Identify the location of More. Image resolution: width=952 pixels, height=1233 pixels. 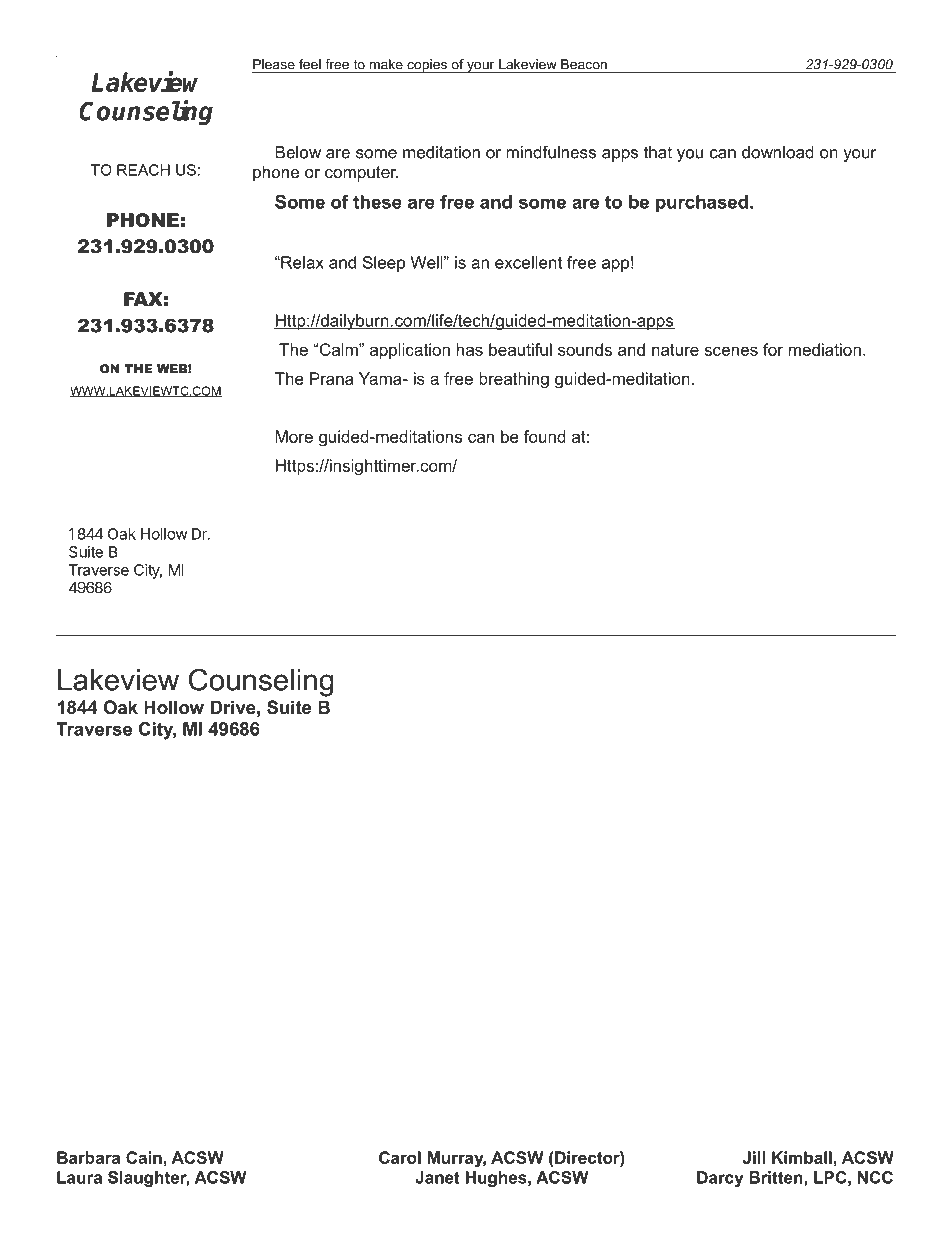
(294, 436).
